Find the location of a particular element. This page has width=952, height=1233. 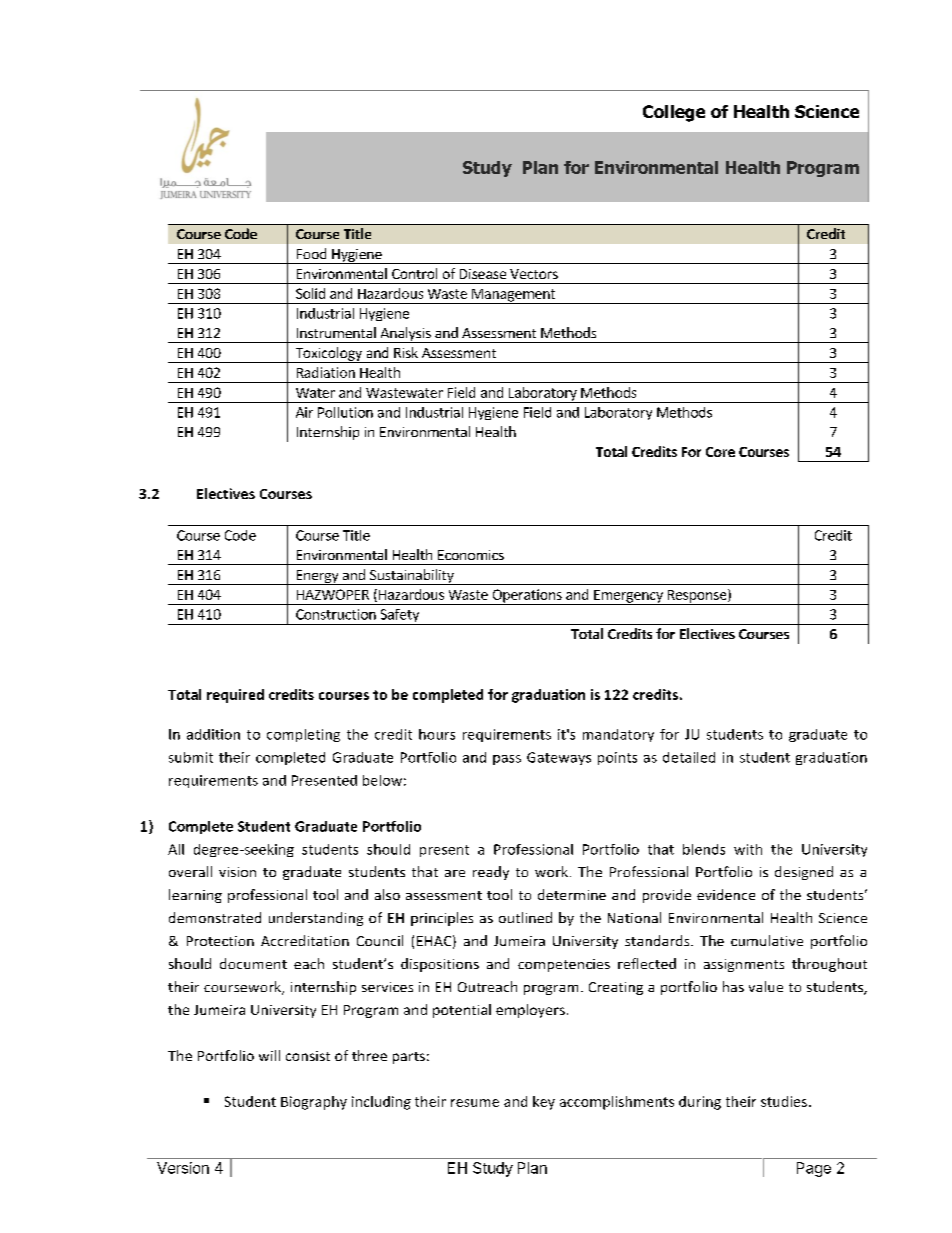

Food is located at coordinates (311, 253).
